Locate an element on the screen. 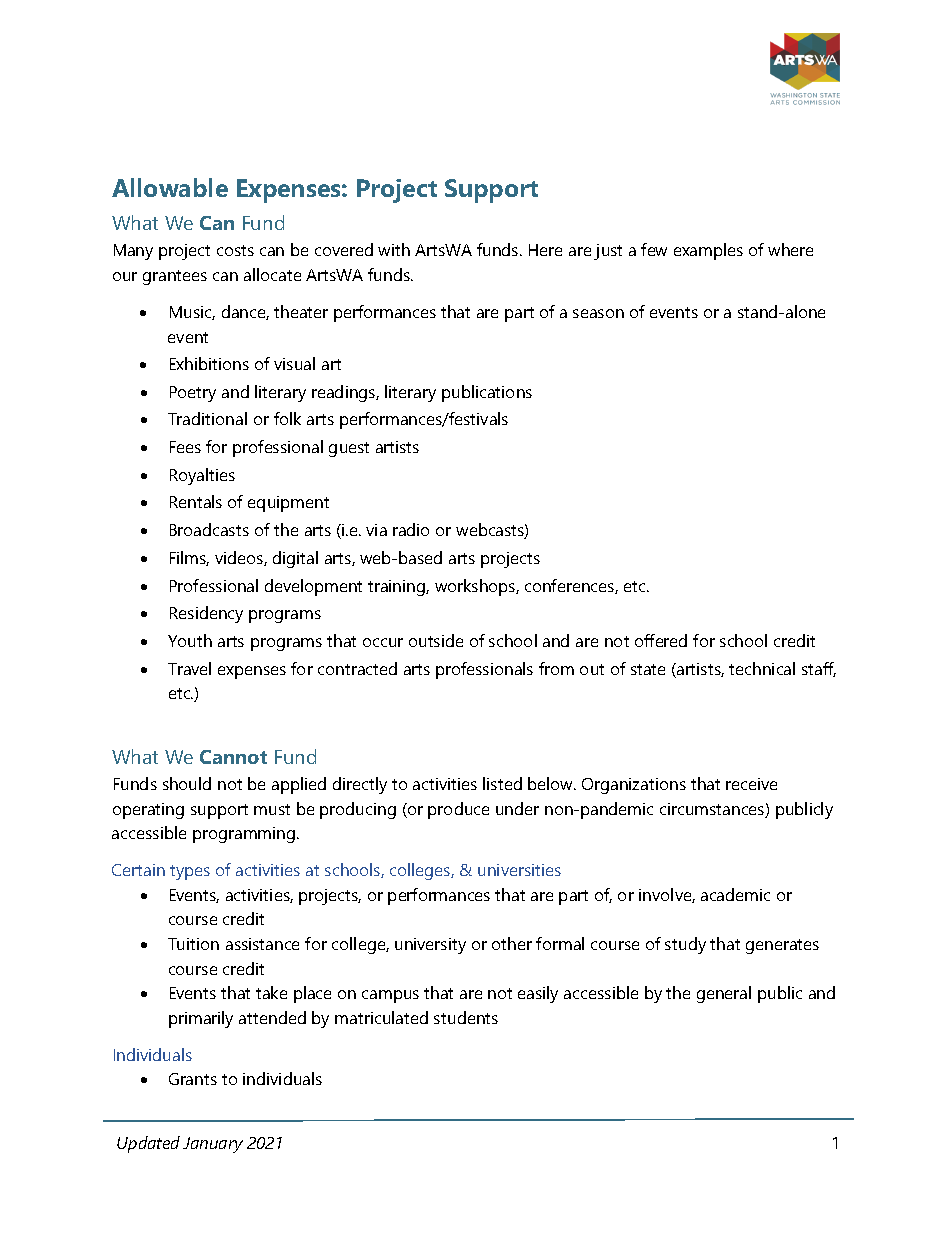 Image resolution: width=952 pixels, height=1233 pixels. with is located at coordinates (394, 249).
